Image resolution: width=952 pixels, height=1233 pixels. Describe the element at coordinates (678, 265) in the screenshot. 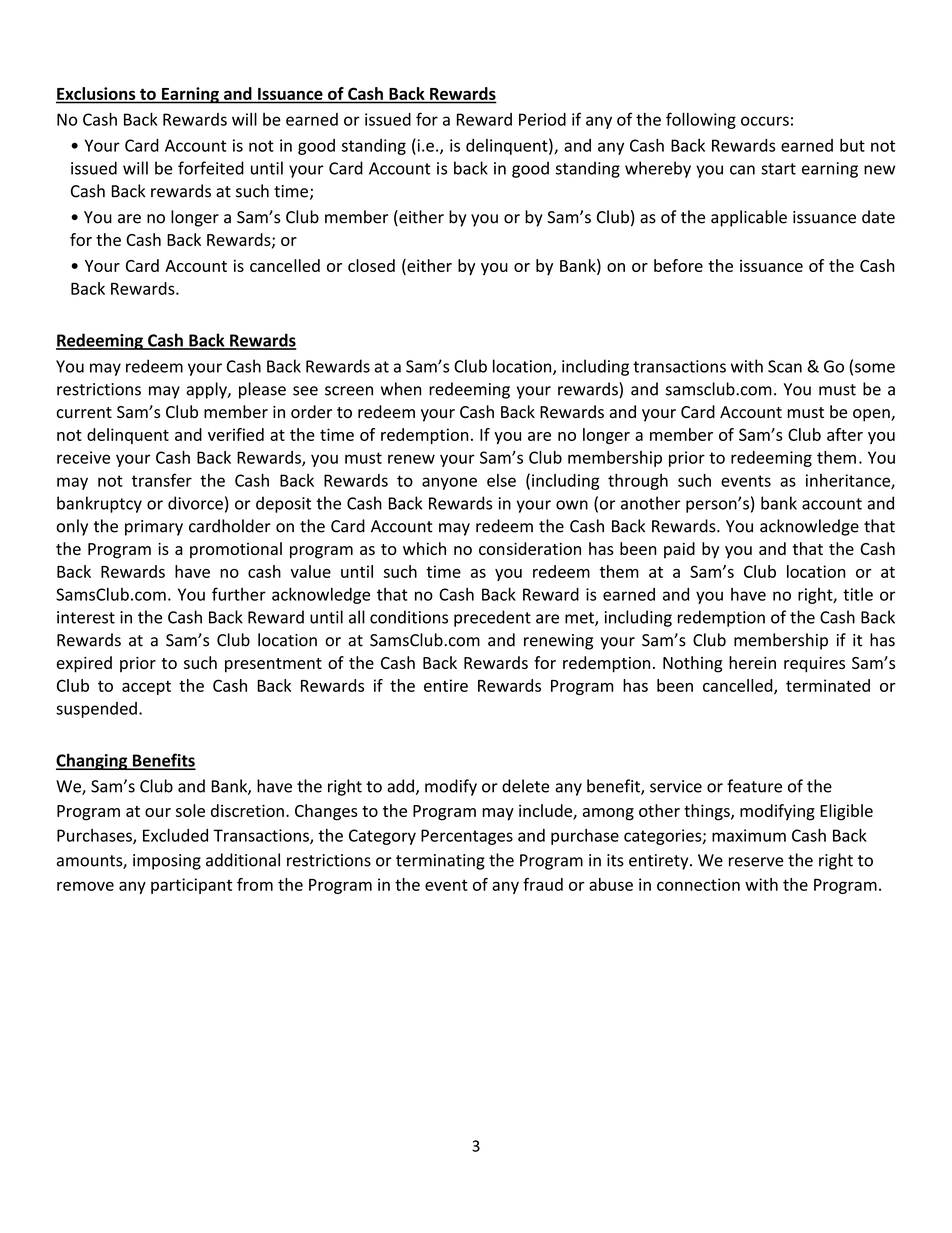

I see `before` at that location.
